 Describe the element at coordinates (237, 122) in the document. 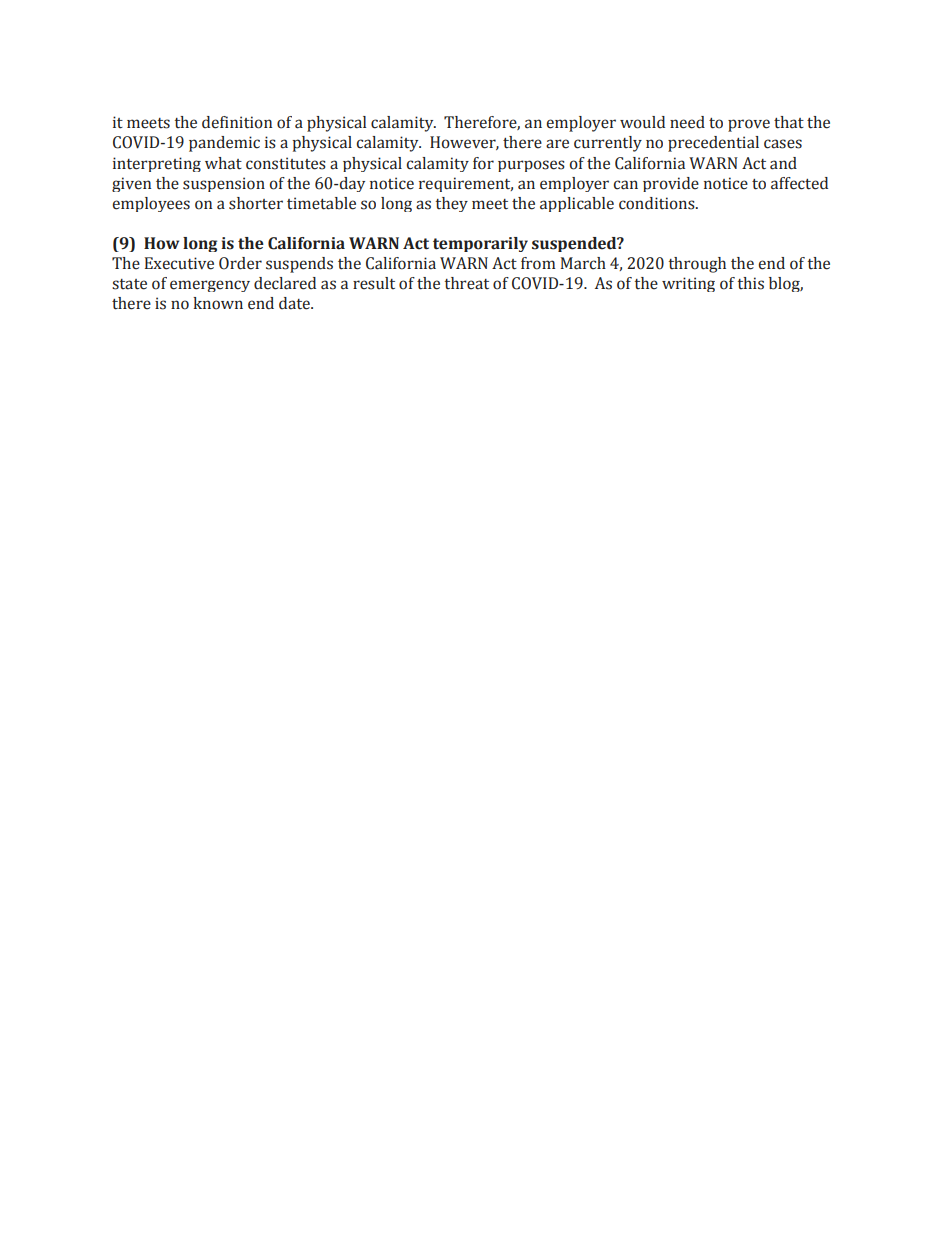

I see `definition` at that location.
